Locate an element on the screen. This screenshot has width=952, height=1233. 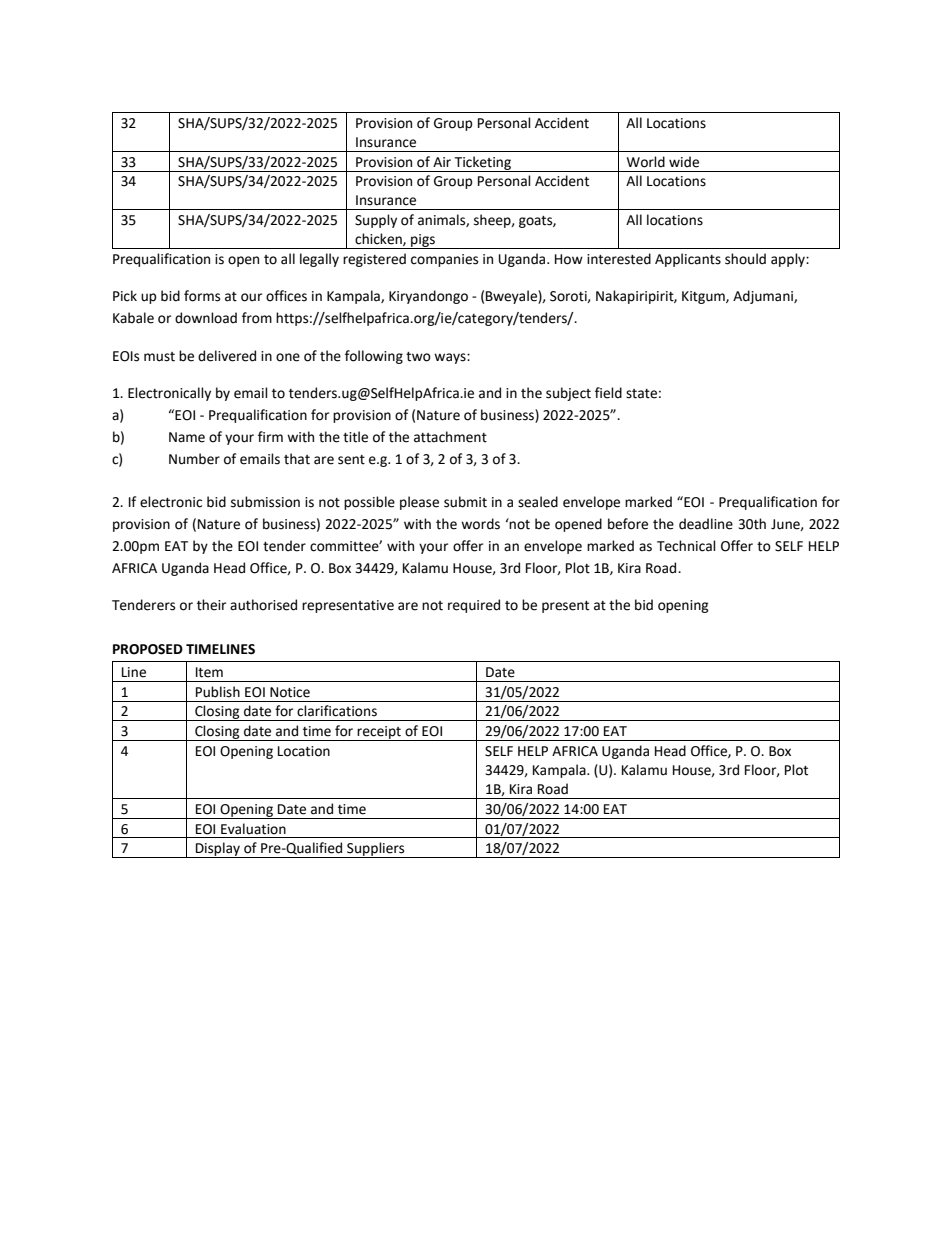
Technical is located at coordinates (686, 546).
